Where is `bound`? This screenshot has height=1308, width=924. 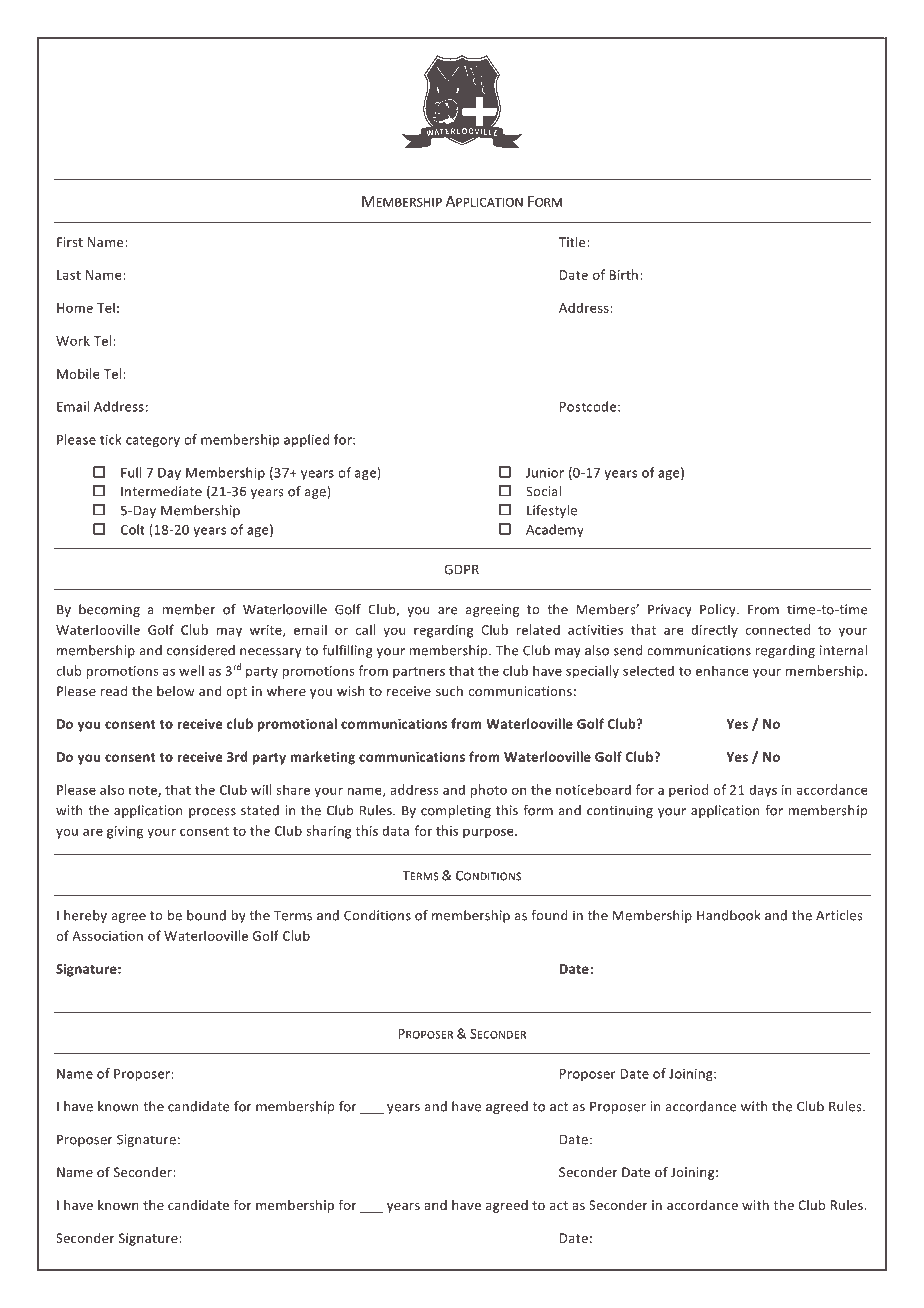
bound is located at coordinates (206, 915).
